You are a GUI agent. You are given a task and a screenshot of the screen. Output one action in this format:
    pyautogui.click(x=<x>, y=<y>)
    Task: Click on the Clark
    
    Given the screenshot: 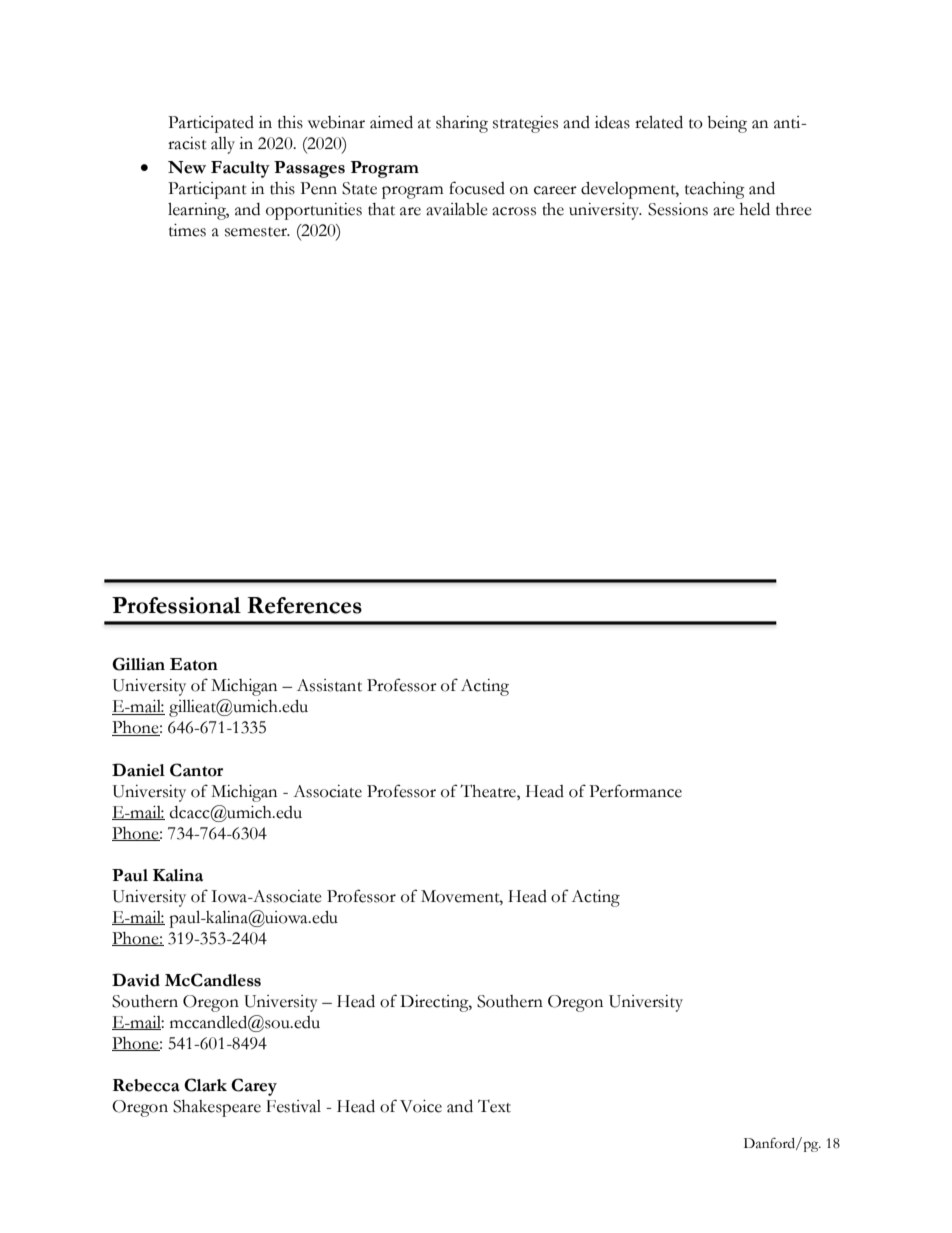 What is the action you would take?
    pyautogui.click(x=205, y=1085)
